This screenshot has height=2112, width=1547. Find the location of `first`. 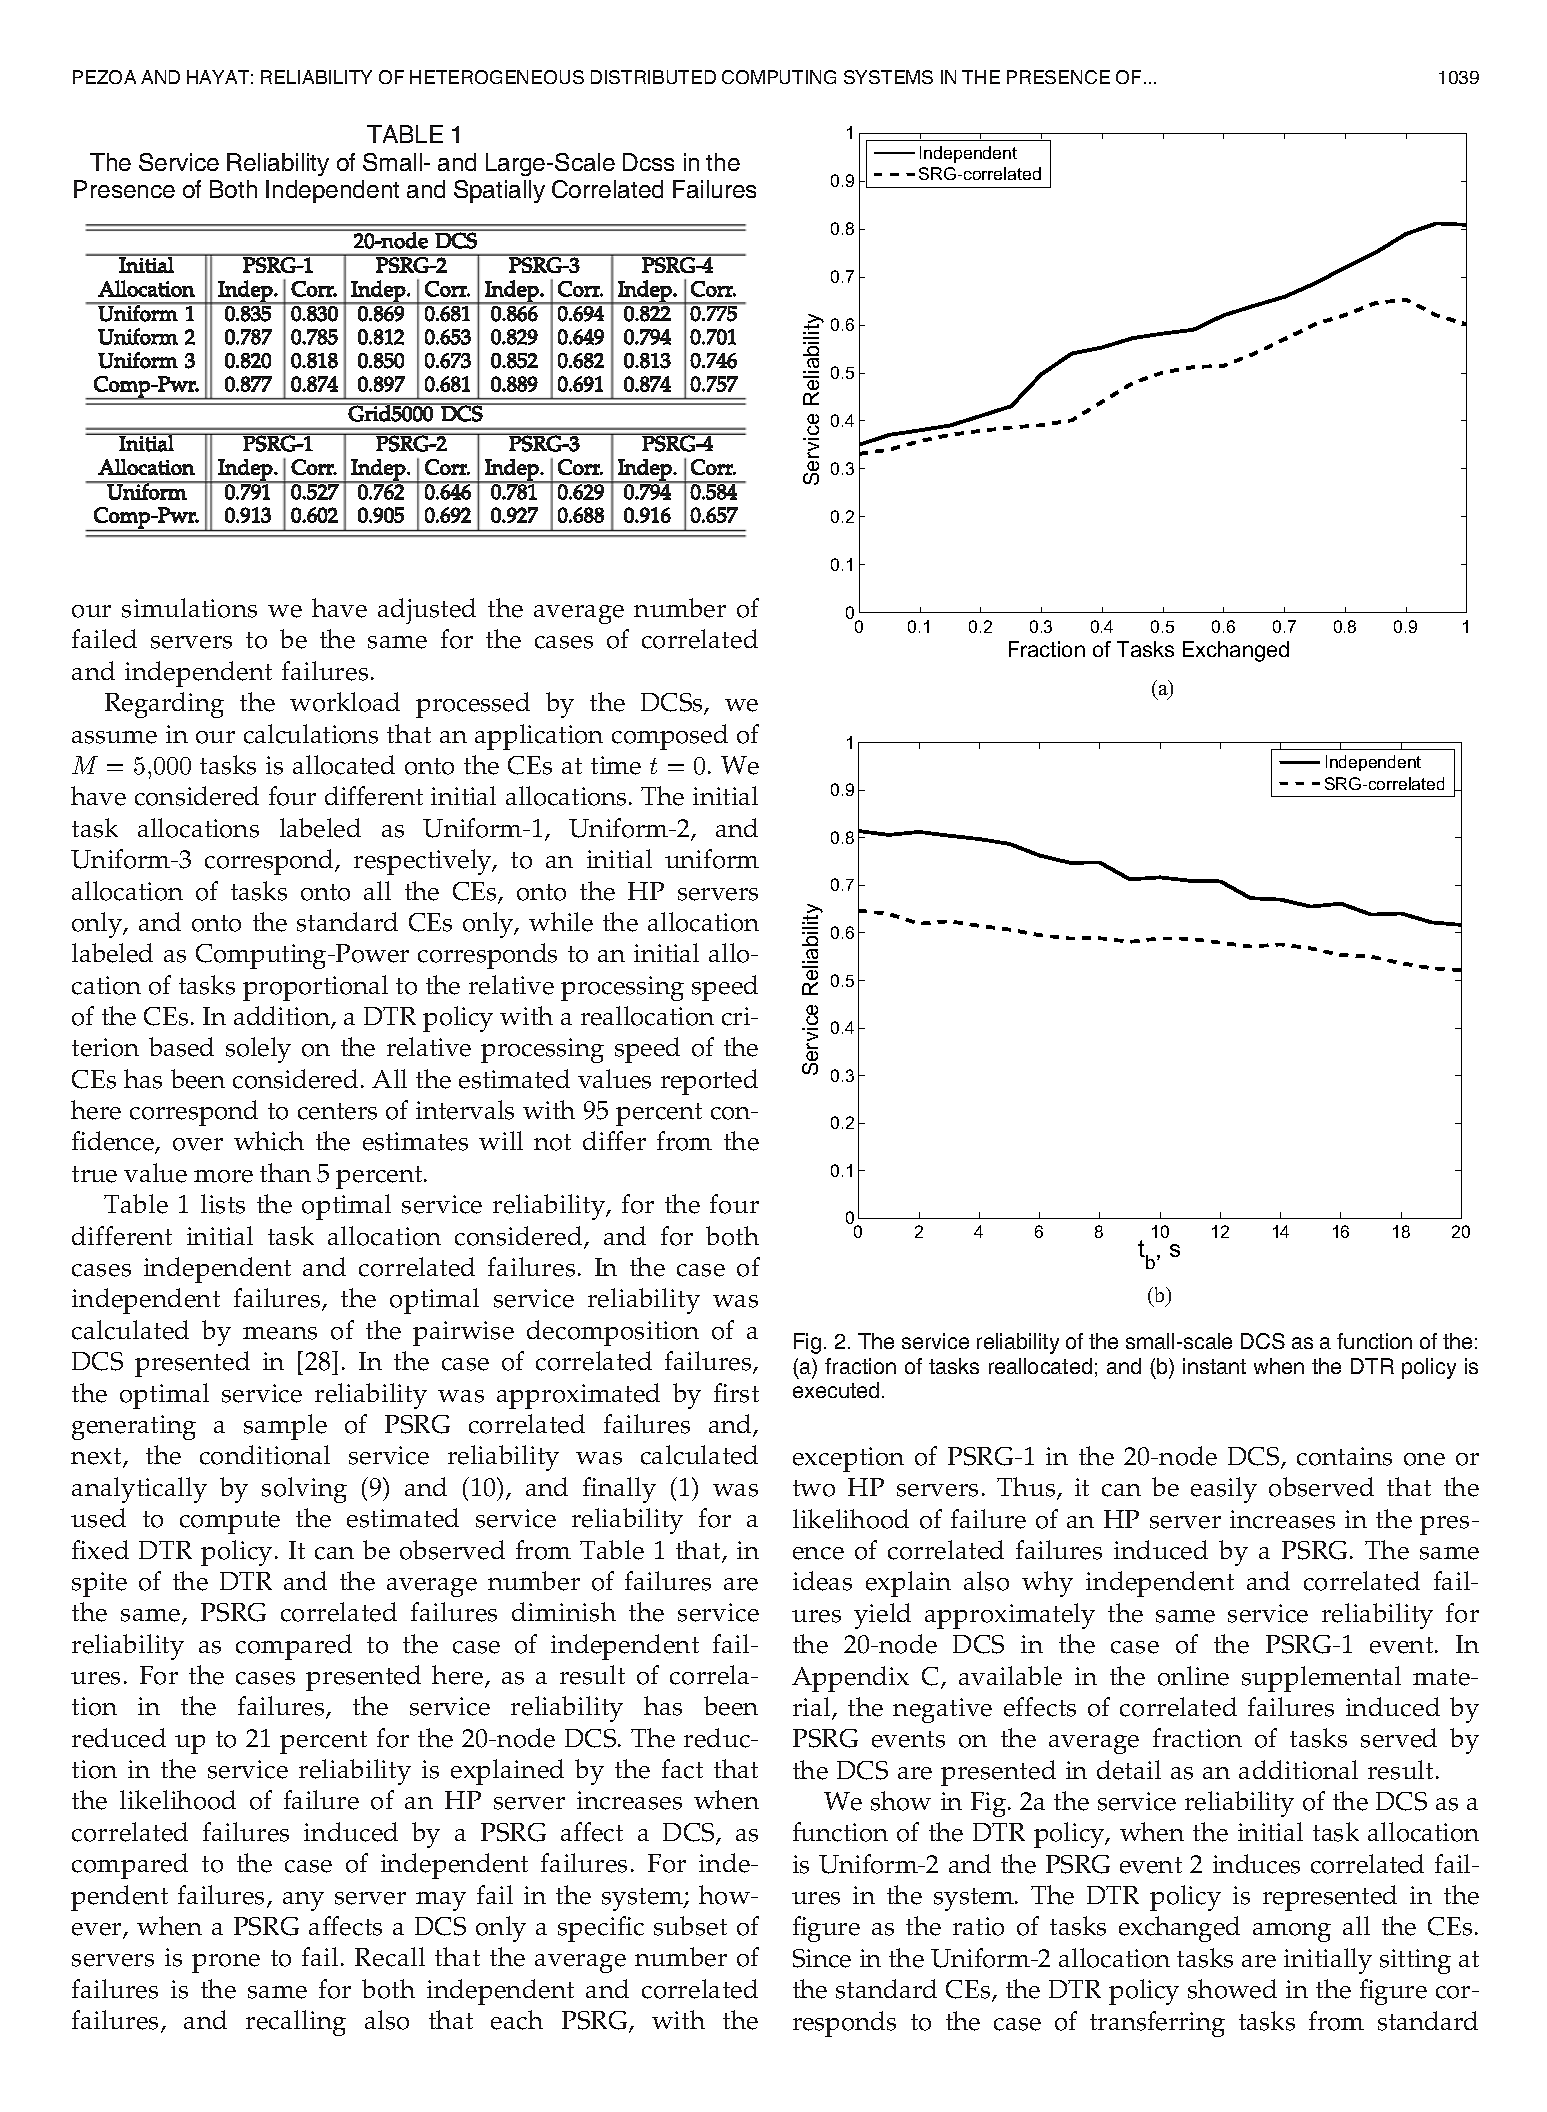

first is located at coordinates (736, 1393).
